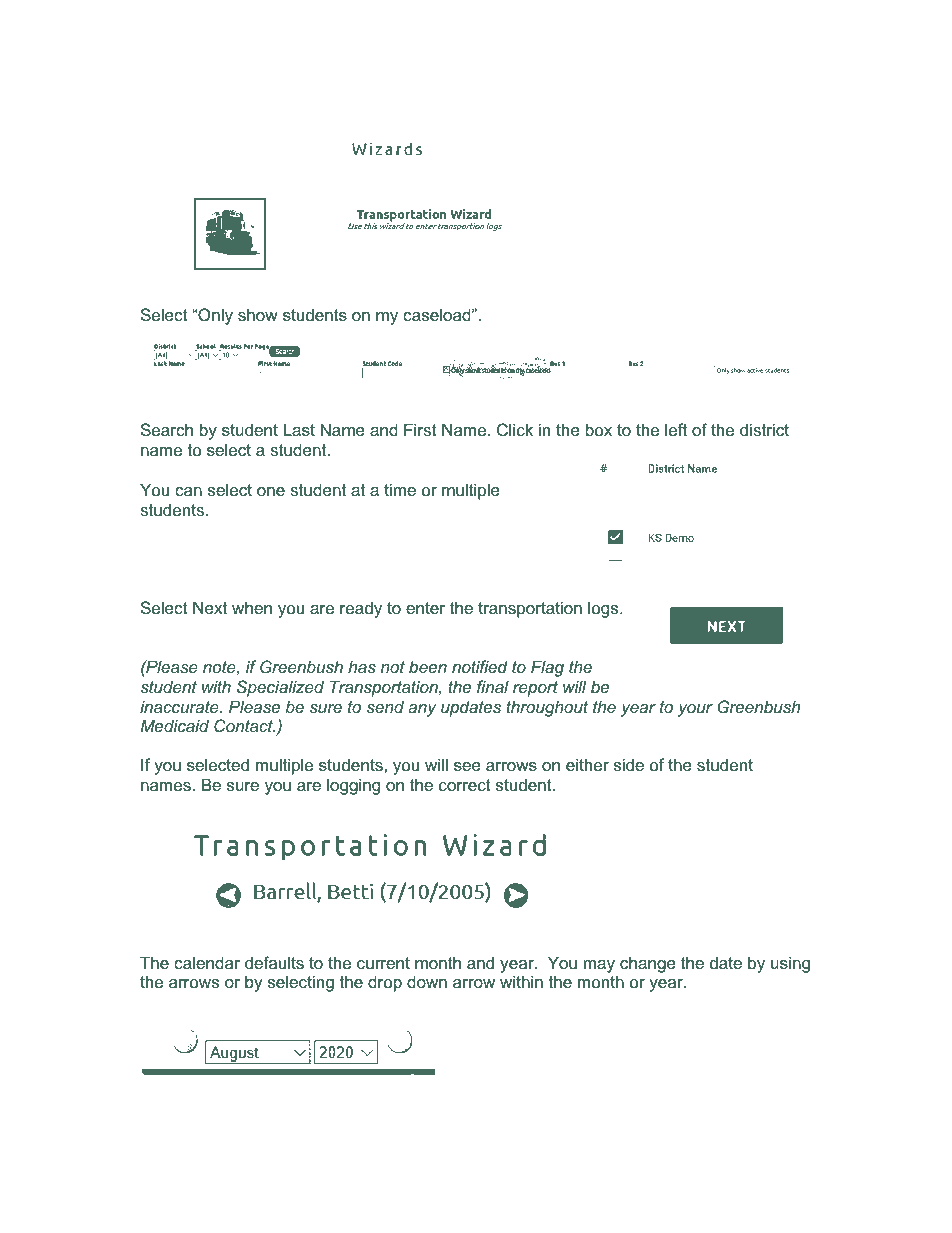  Describe the element at coordinates (604, 609) in the image. I see `logs` at that location.
